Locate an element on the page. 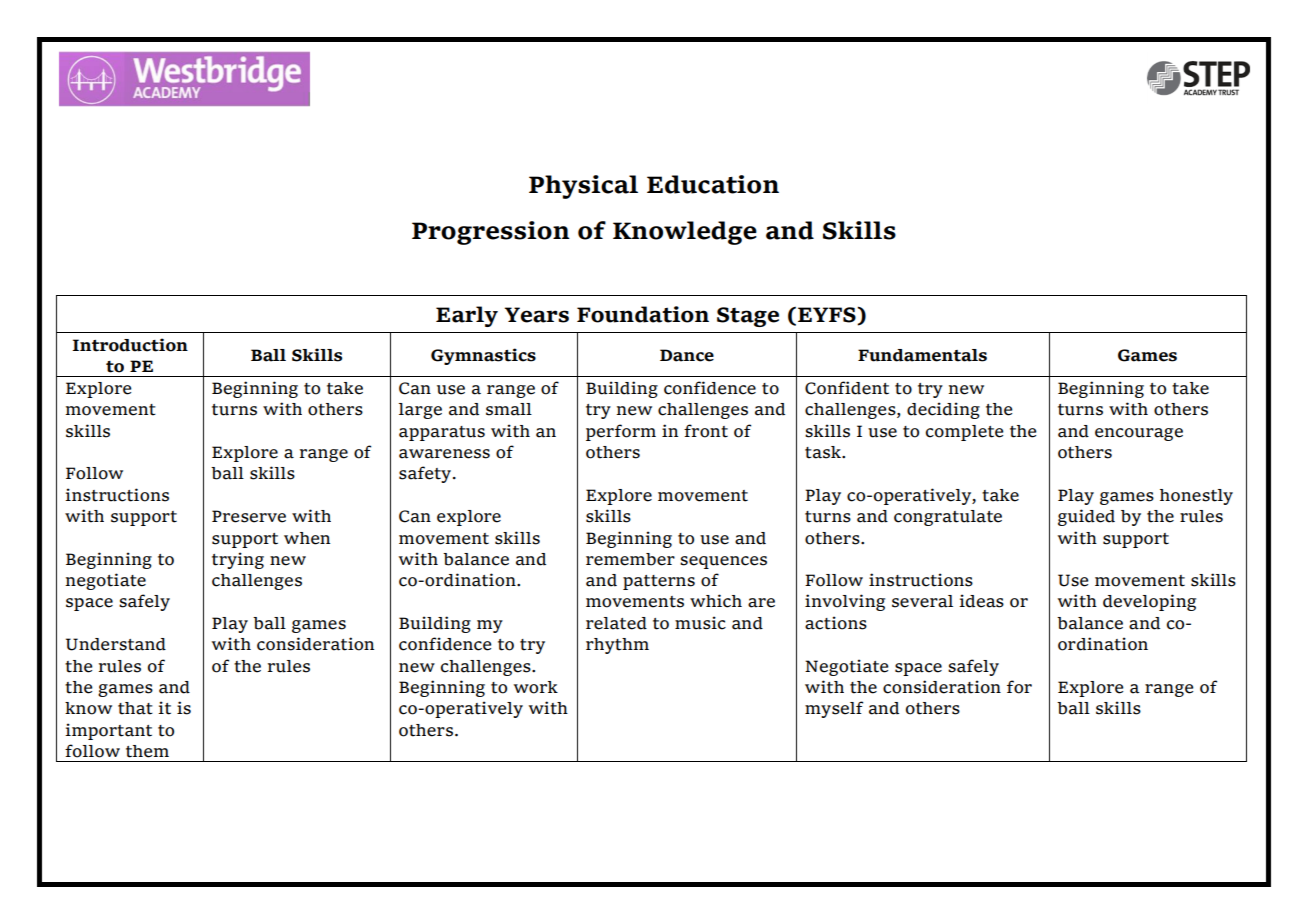 The image size is (1308, 924). Progression is located at coordinates (491, 233).
